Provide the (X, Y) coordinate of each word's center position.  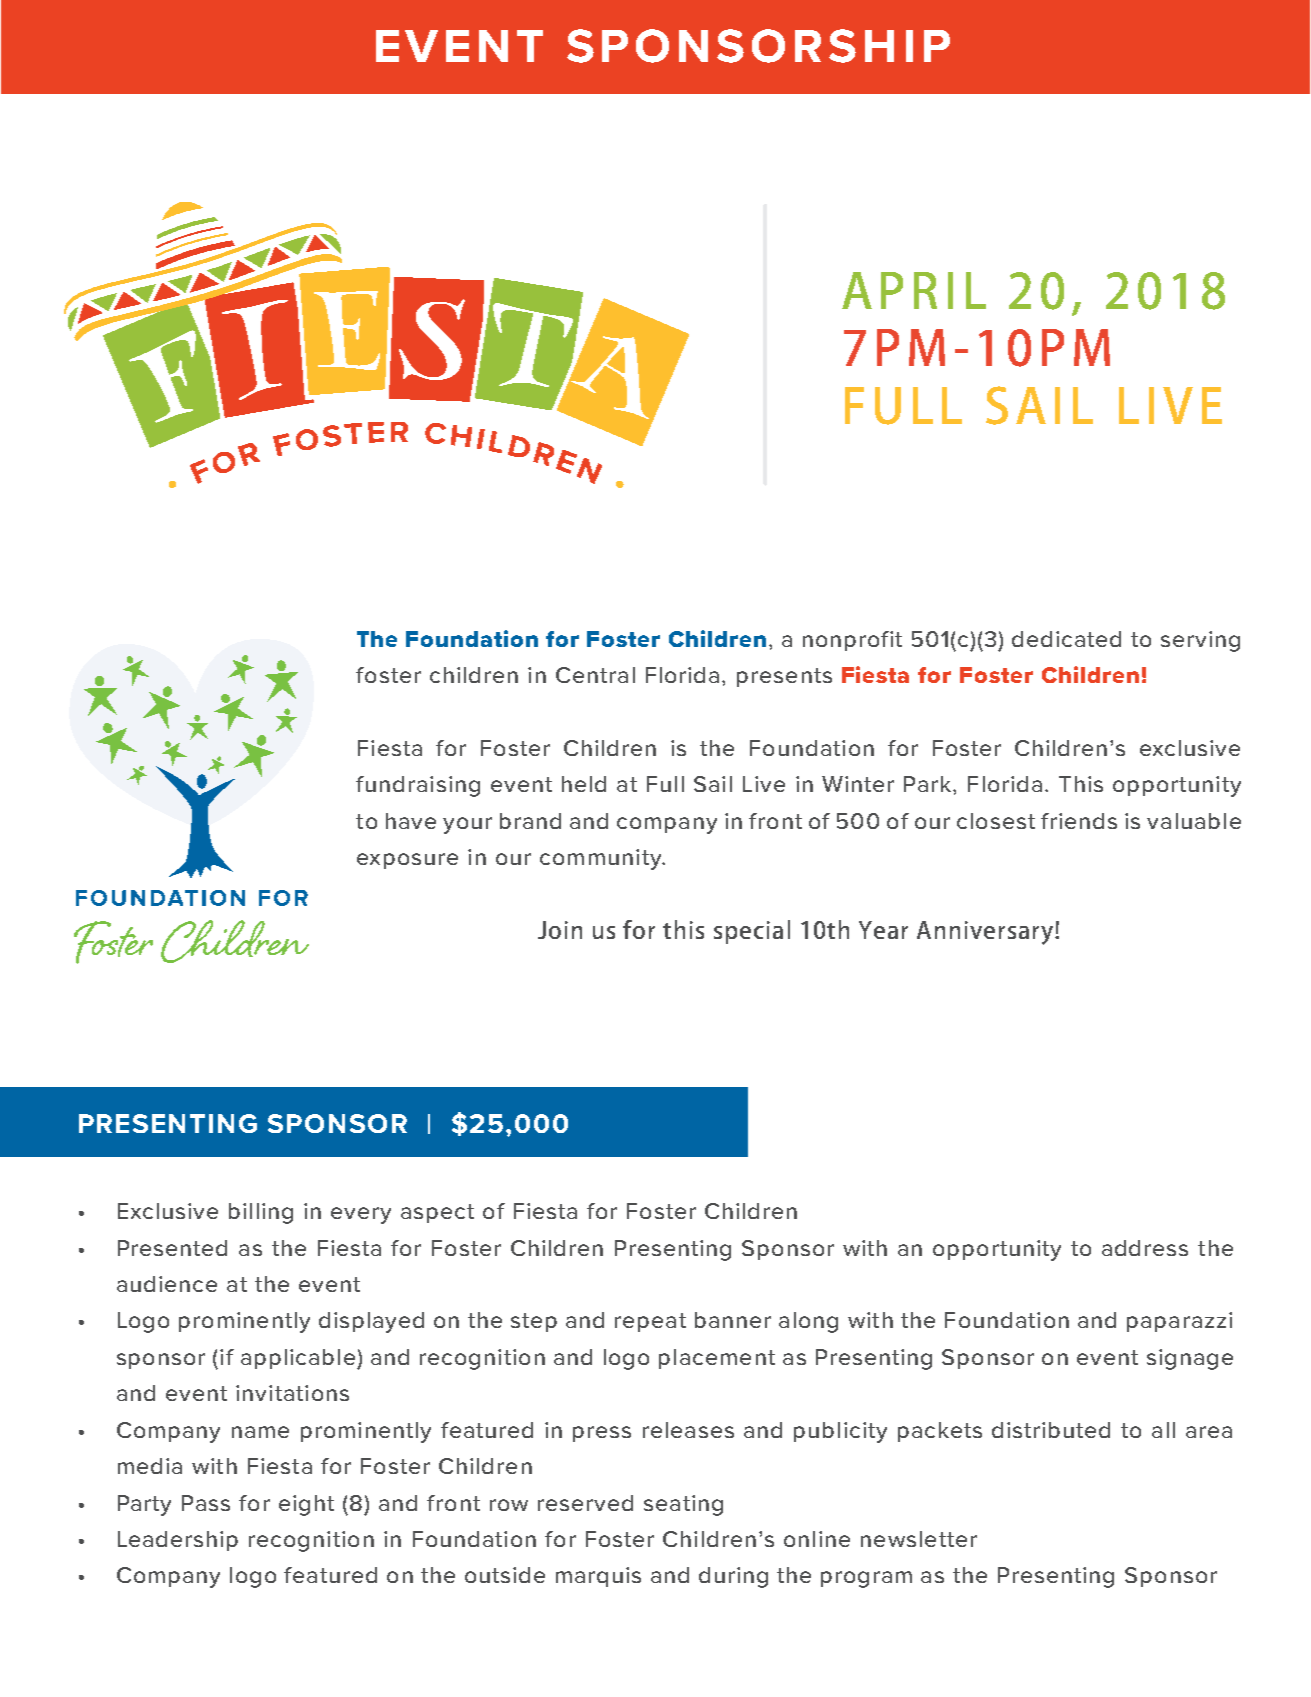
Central (595, 675)
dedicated (1066, 639)
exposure (407, 861)
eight (306, 1505)
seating (683, 1505)
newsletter (919, 1539)
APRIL (914, 290)
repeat (650, 1322)
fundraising (418, 786)
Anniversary (986, 933)
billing (261, 1213)
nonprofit (852, 641)
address (1145, 1248)
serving (1200, 641)
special (752, 932)
